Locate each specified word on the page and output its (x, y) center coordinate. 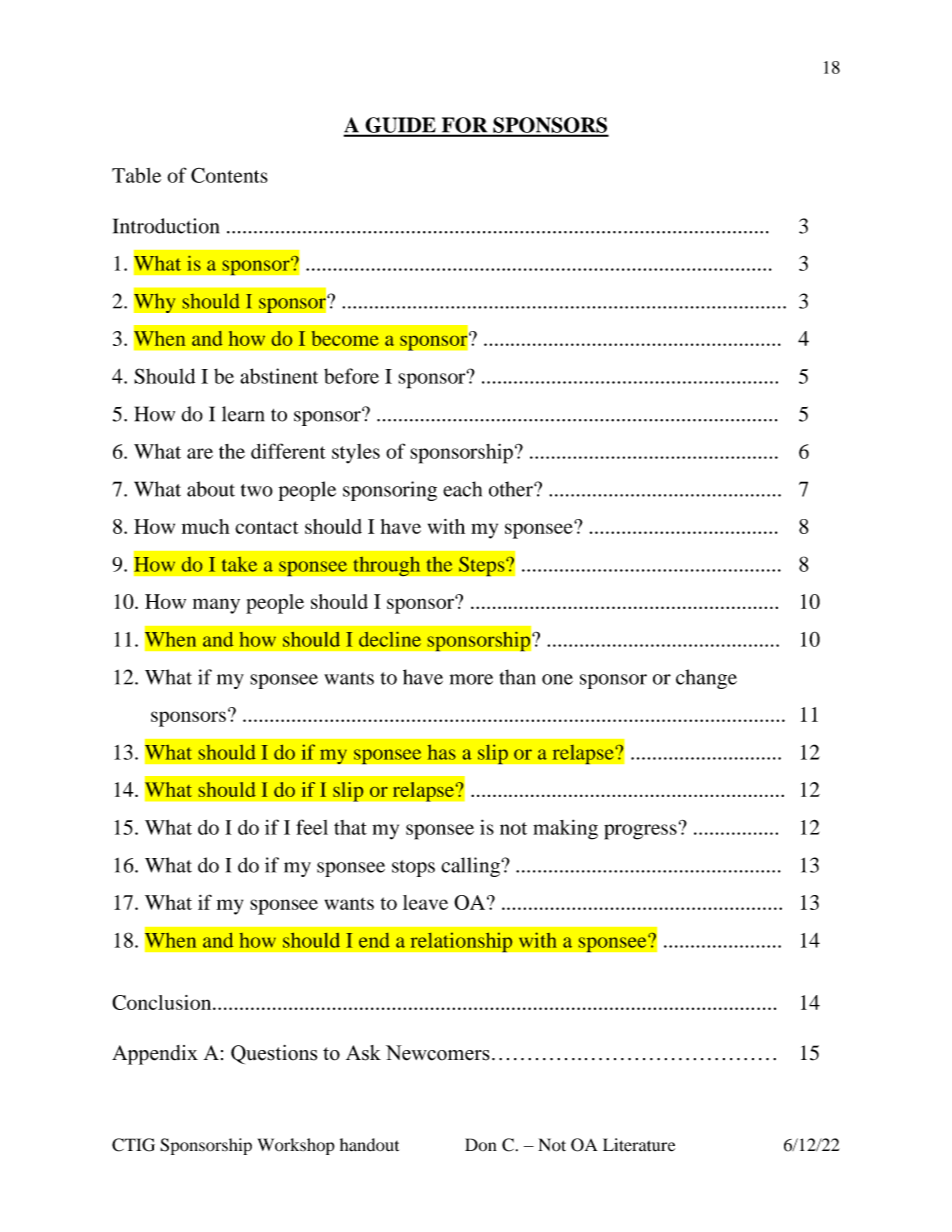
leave (425, 902)
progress (640, 832)
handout (369, 1145)
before (351, 376)
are (200, 453)
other (512, 489)
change (706, 679)
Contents (229, 175)
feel (312, 827)
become (345, 338)
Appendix (155, 1055)
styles (356, 454)
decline (390, 639)
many (216, 606)
